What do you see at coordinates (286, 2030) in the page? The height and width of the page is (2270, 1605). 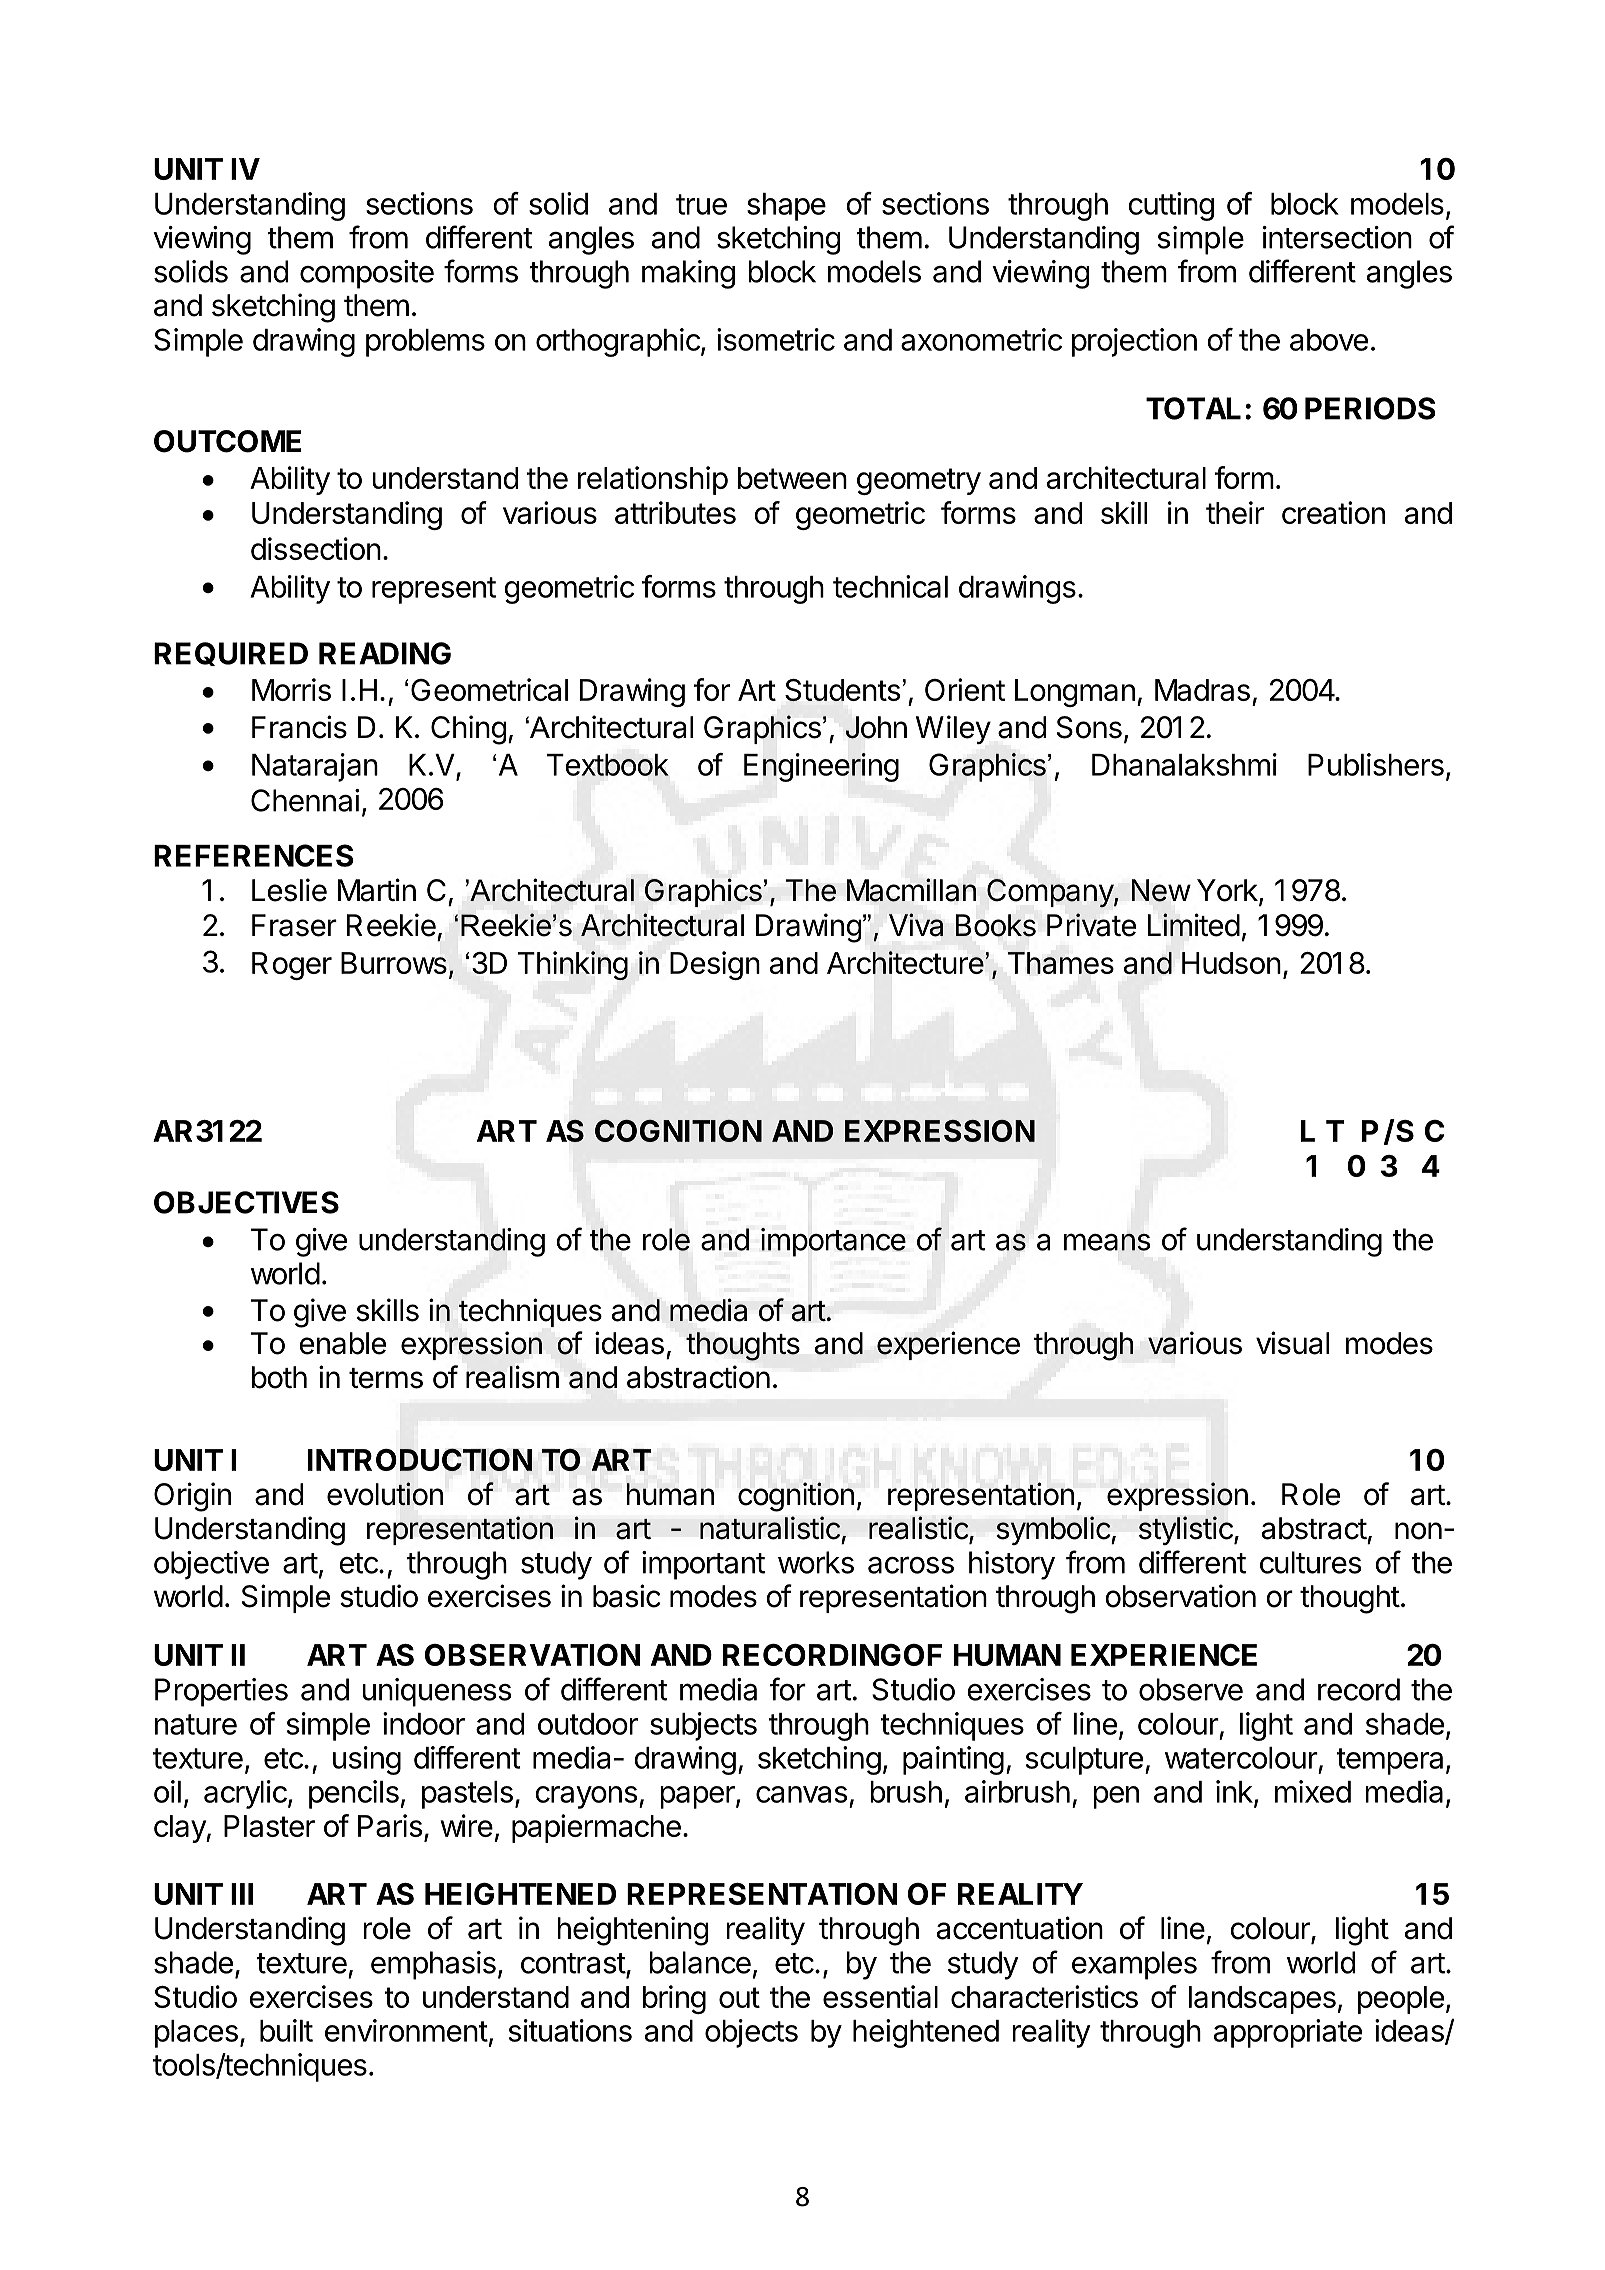 I see `built` at bounding box center [286, 2030].
